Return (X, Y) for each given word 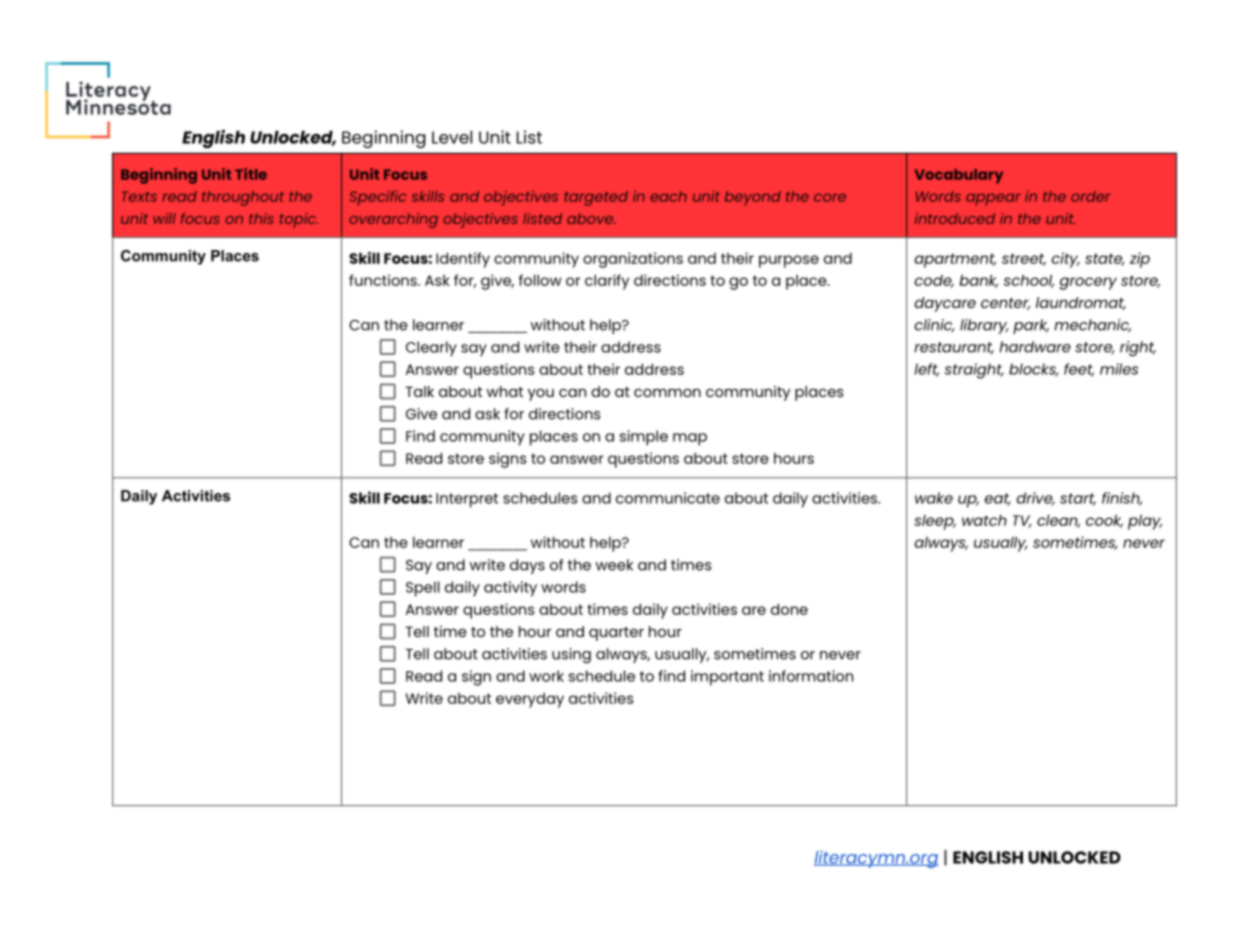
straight (974, 371)
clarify (607, 282)
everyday (530, 700)
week (614, 565)
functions (384, 280)
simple (644, 438)
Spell (423, 589)
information (811, 676)
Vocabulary (959, 176)
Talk (419, 391)
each (668, 196)
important (727, 678)
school (1029, 281)
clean (1058, 521)
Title (251, 174)
